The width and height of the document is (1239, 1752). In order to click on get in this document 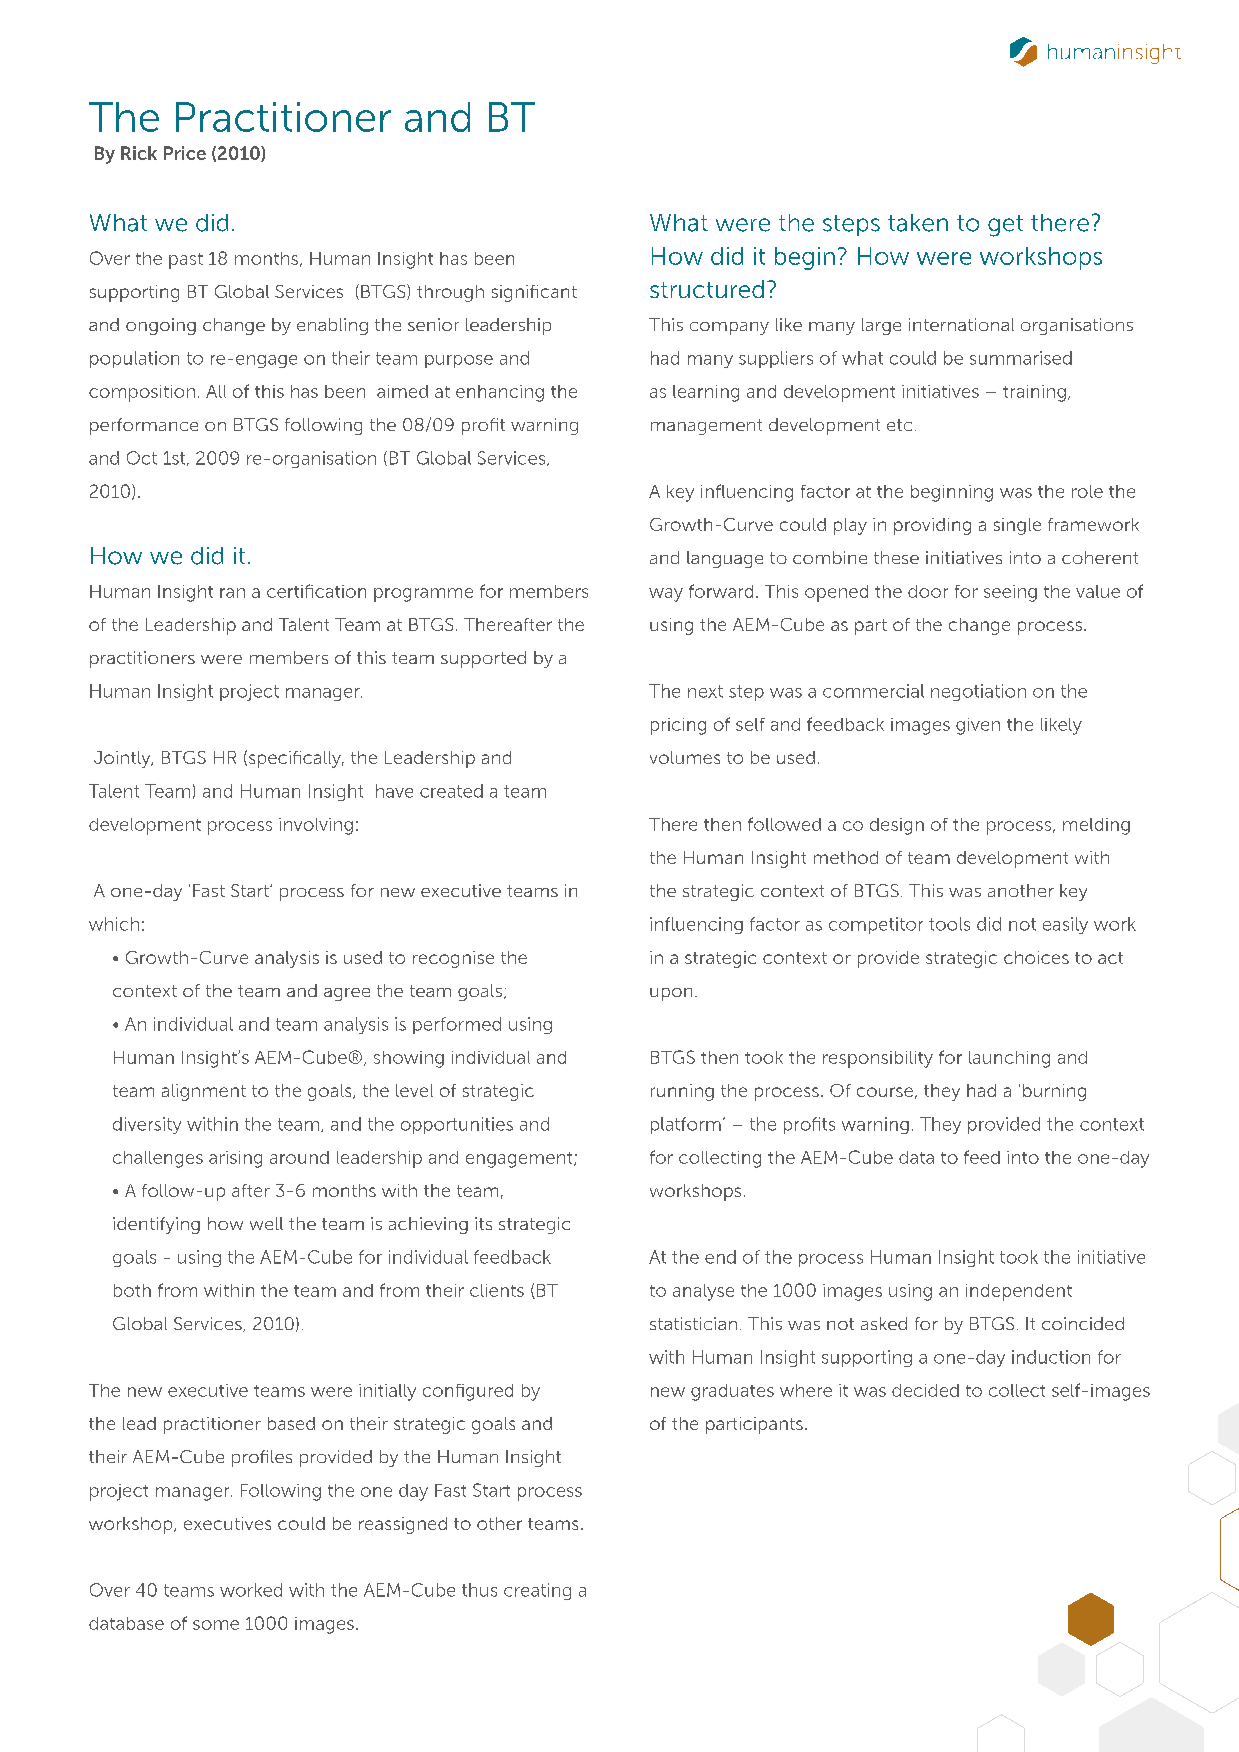, I will do `click(1005, 226)`.
